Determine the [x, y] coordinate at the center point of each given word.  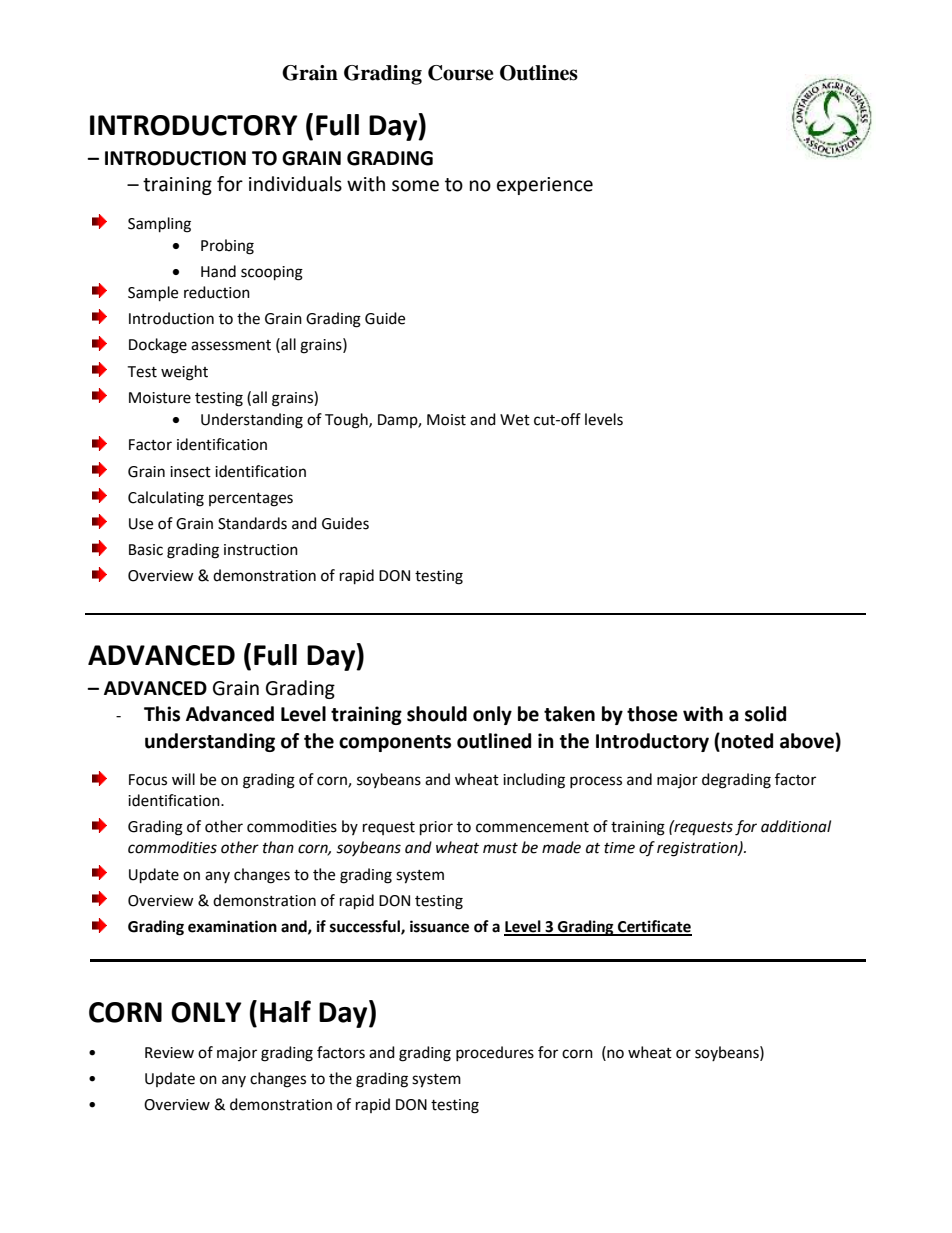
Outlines [539, 73]
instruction [261, 550]
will [183, 779]
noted [747, 741]
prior [436, 828]
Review [169, 1053]
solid [765, 714]
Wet [515, 420]
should [437, 714]
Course [461, 73]
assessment [231, 345]
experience [545, 186]
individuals [295, 184]
